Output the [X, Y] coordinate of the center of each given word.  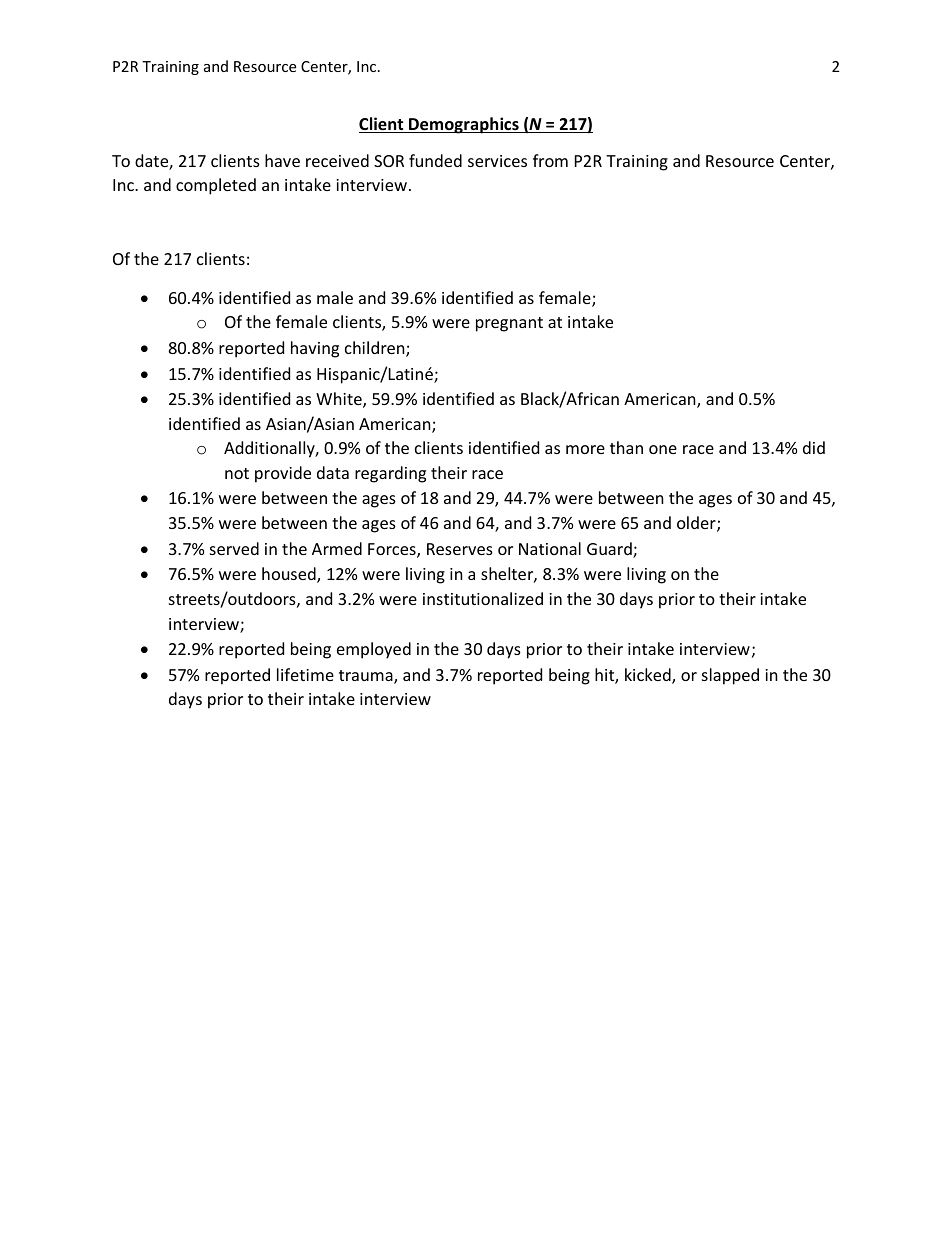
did [814, 447]
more [585, 449]
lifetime [305, 674]
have [282, 160]
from [550, 160]
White [340, 400]
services [497, 161]
